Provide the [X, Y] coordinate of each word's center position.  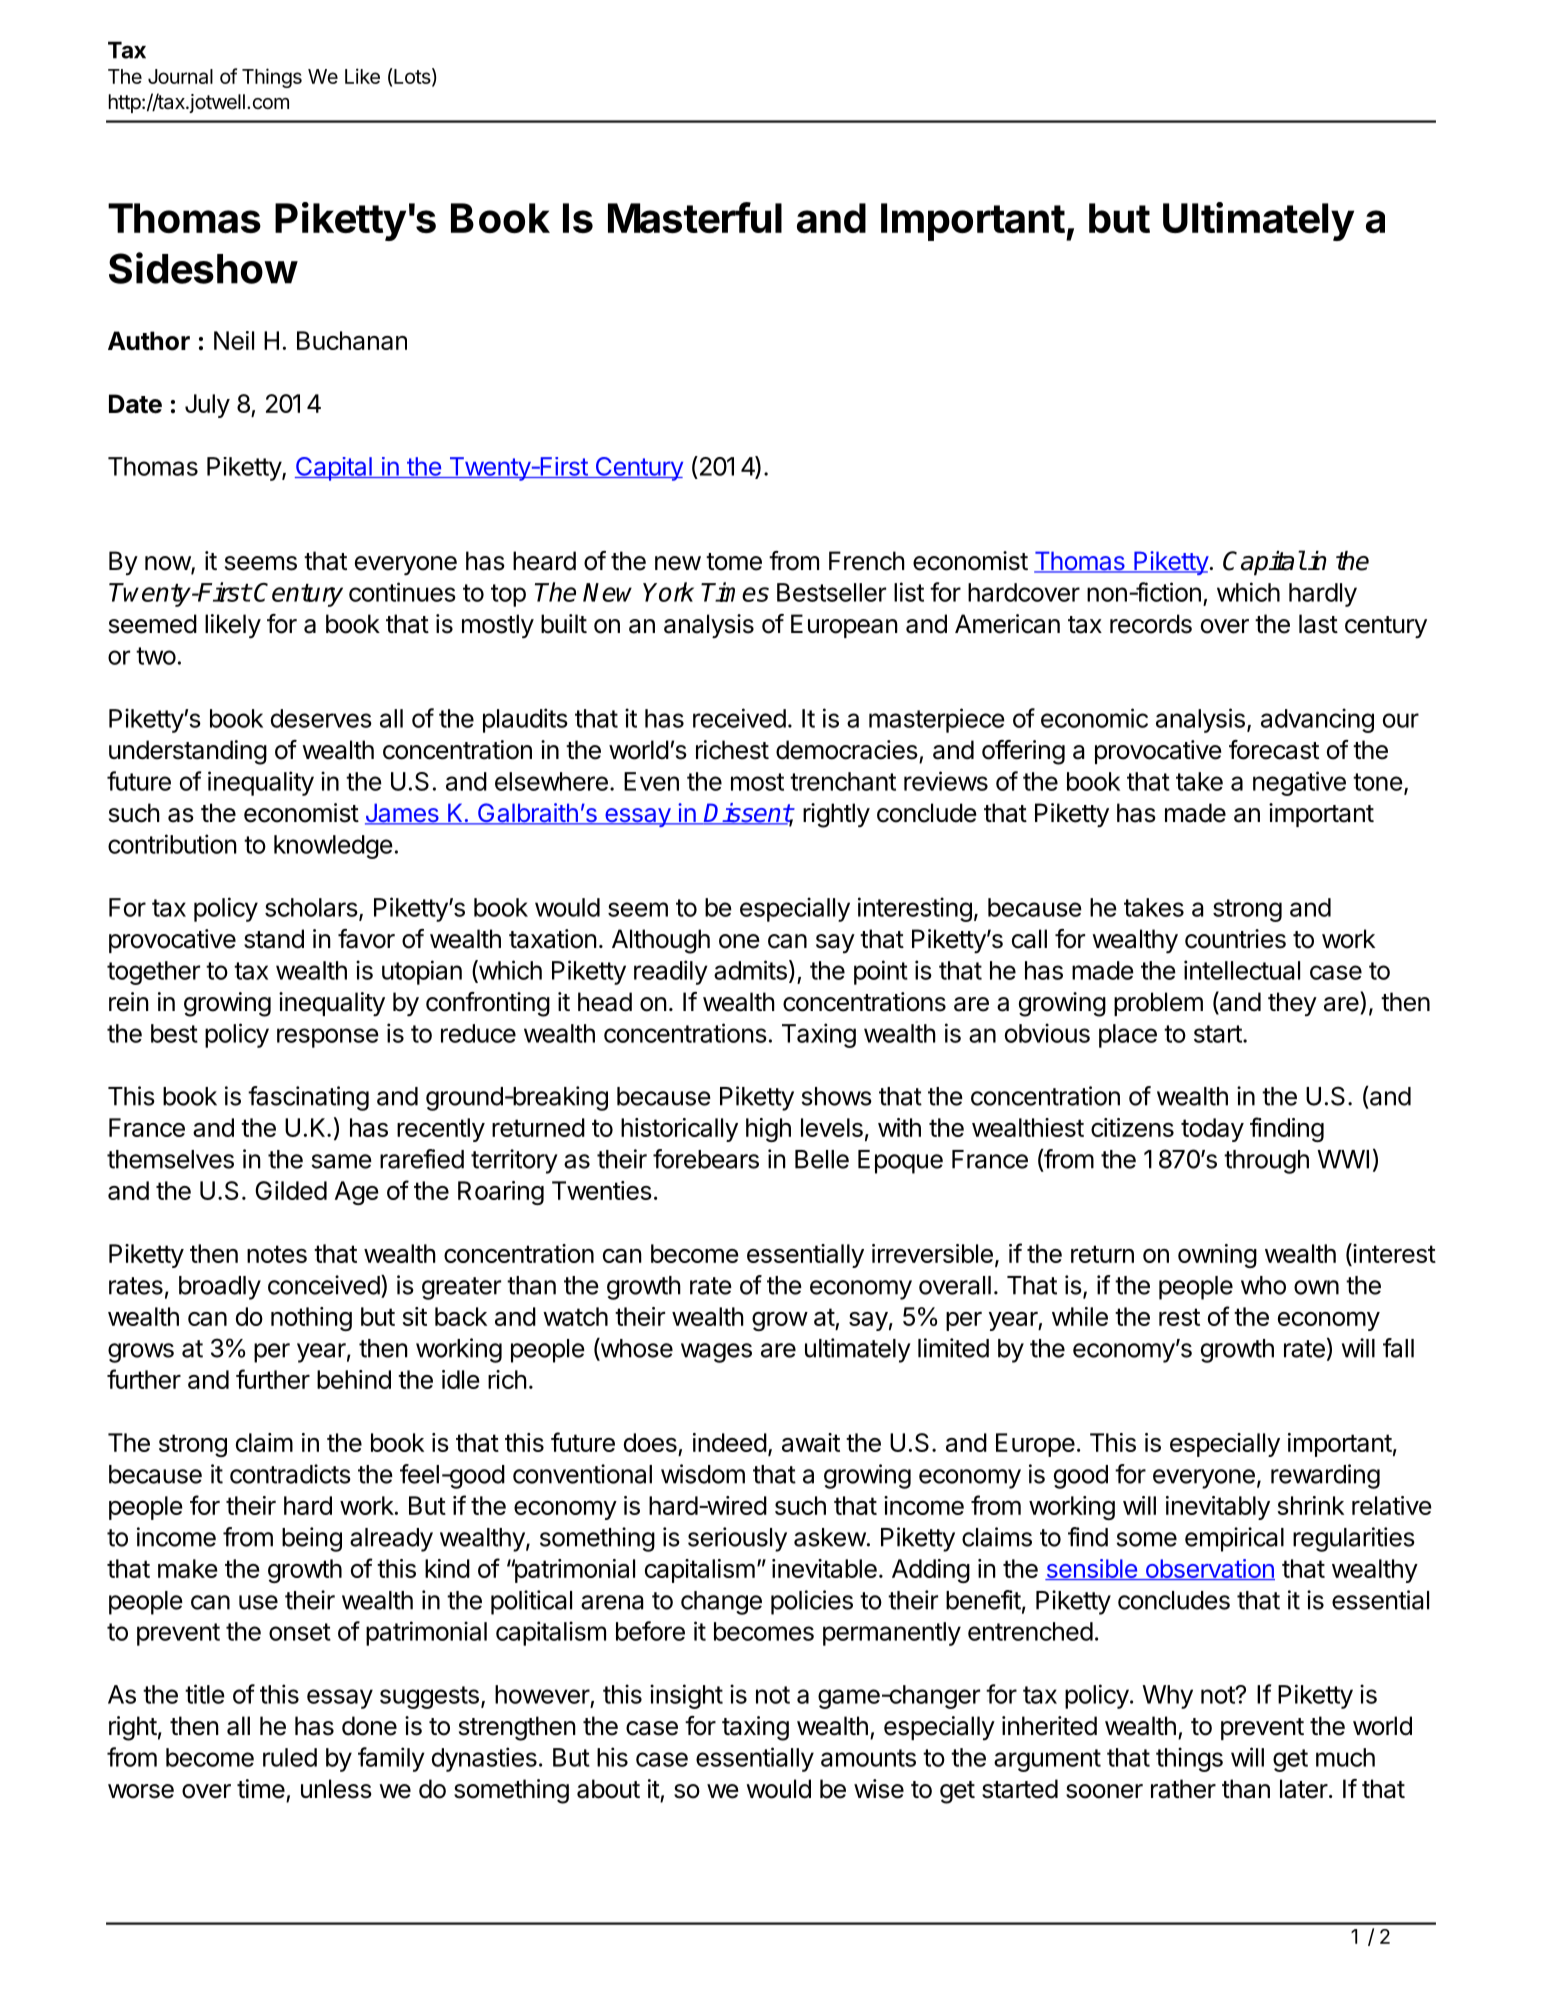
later [1304, 1789]
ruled [290, 1757]
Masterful [695, 217]
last [1318, 624]
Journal [180, 76]
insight [686, 1696]
